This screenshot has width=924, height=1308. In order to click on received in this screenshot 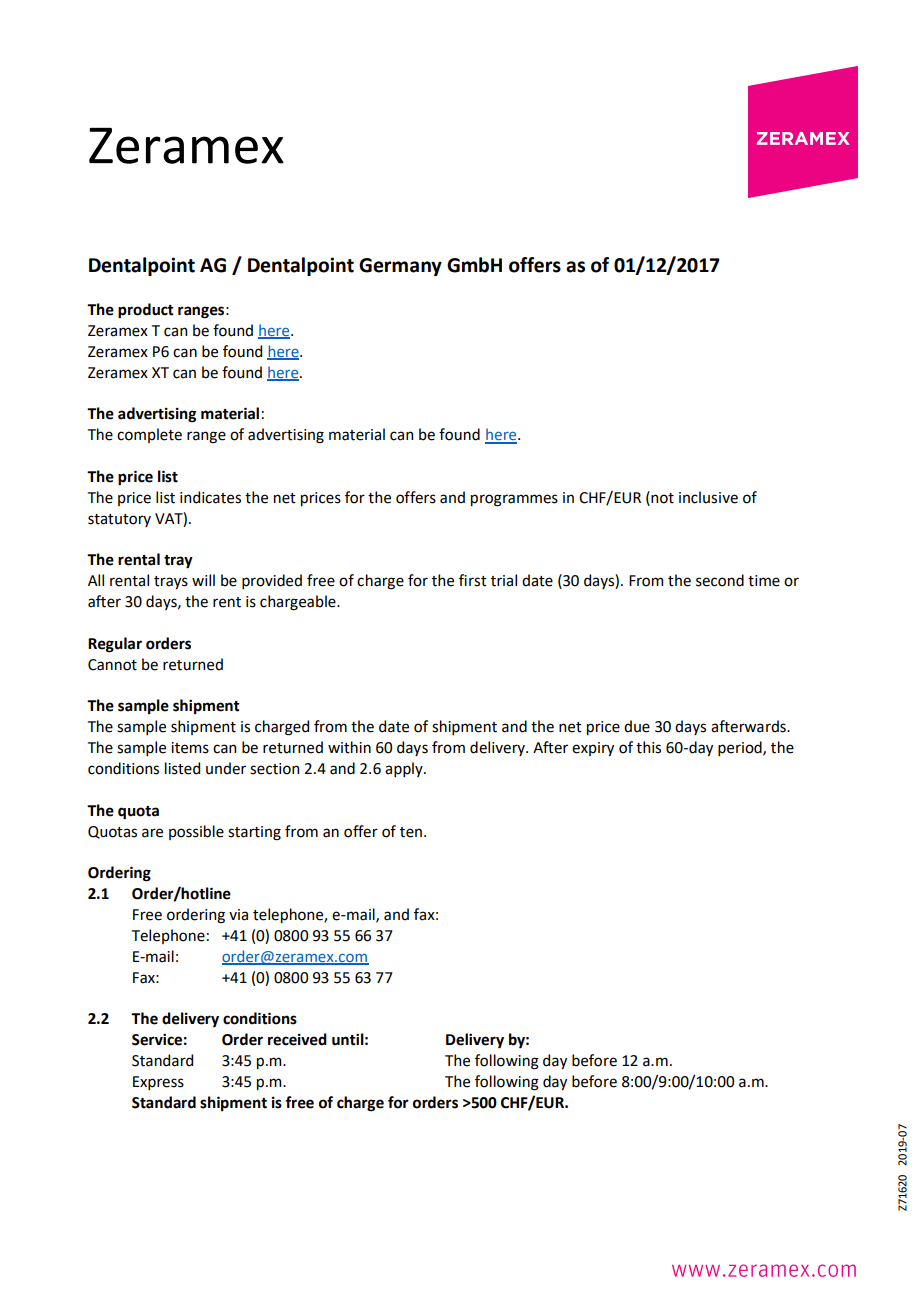, I will do `click(297, 1039)`.
